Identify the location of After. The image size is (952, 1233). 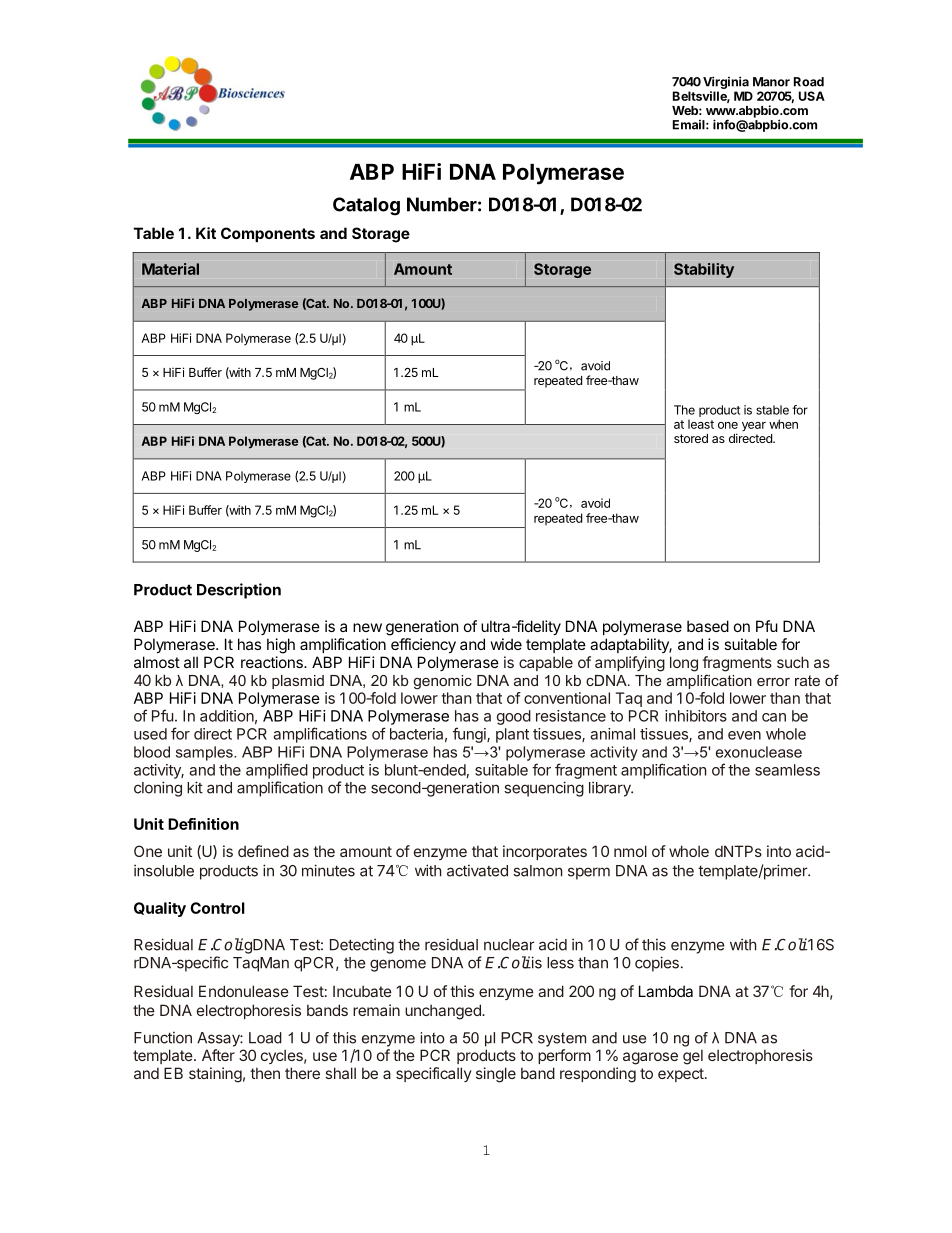
(218, 1055).
